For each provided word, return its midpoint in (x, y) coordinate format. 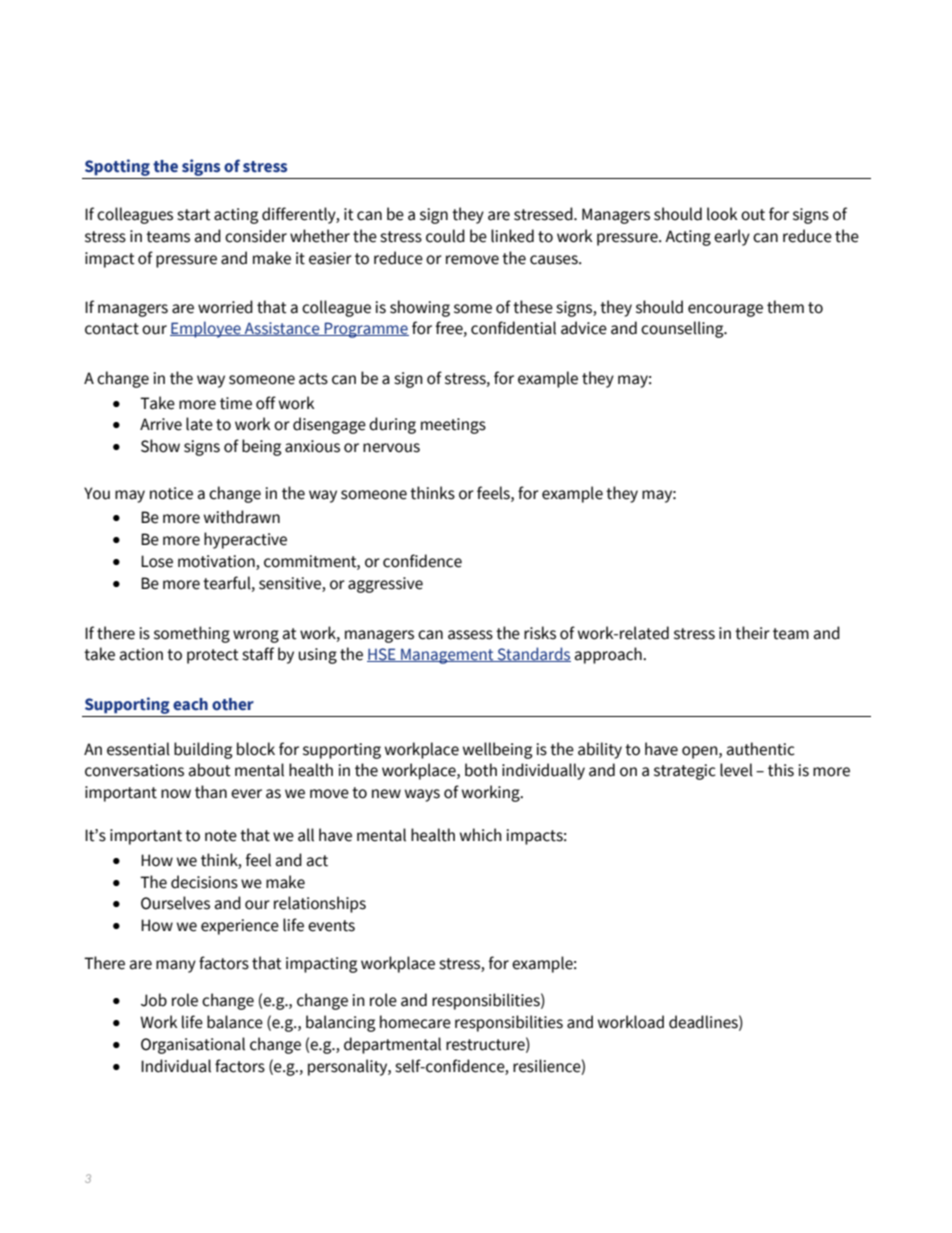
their (752, 633)
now (176, 794)
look (722, 214)
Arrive (161, 424)
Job (154, 1000)
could (445, 236)
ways (422, 795)
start (194, 215)
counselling (683, 329)
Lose (157, 561)
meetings (453, 426)
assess (470, 635)
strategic (685, 772)
